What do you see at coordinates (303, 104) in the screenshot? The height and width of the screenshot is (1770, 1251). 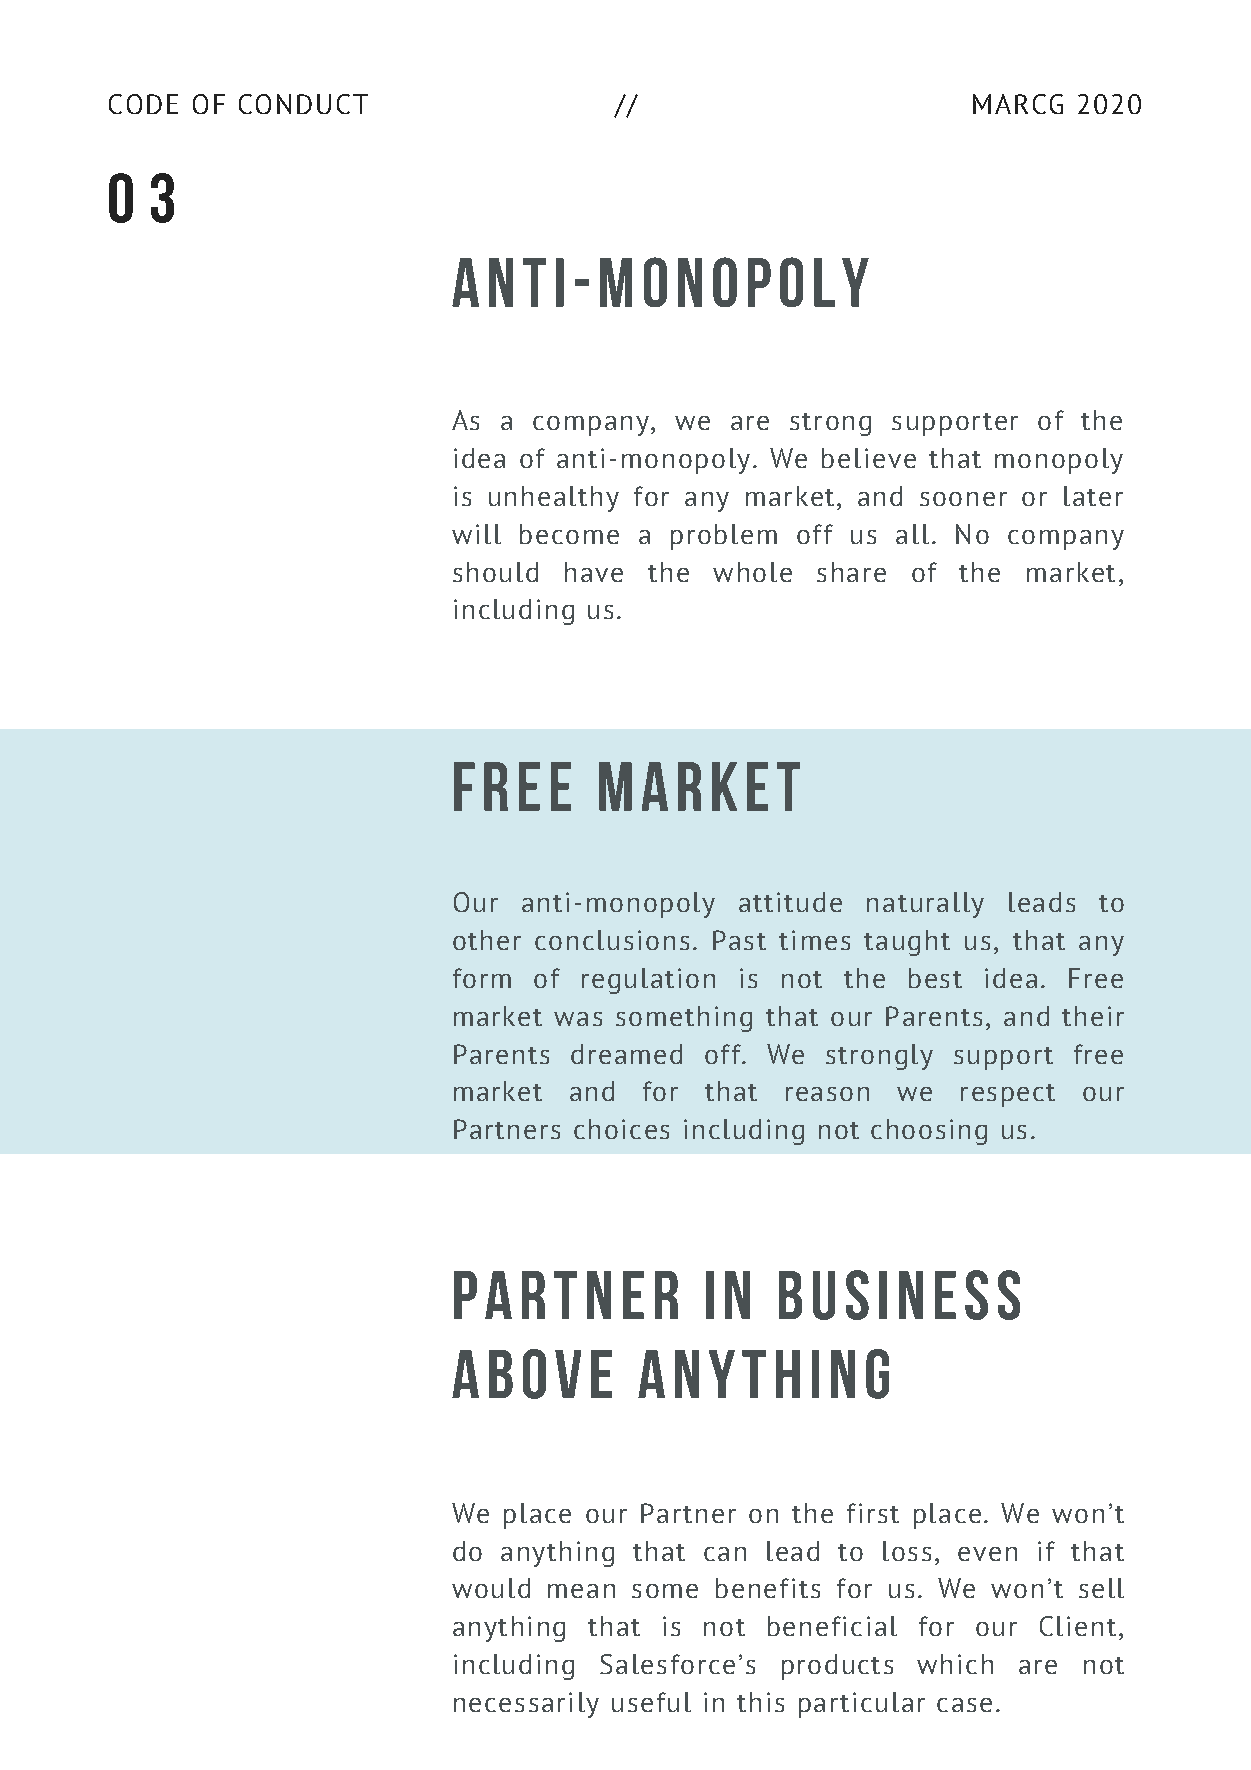 I see `CONDUCT` at bounding box center [303, 104].
